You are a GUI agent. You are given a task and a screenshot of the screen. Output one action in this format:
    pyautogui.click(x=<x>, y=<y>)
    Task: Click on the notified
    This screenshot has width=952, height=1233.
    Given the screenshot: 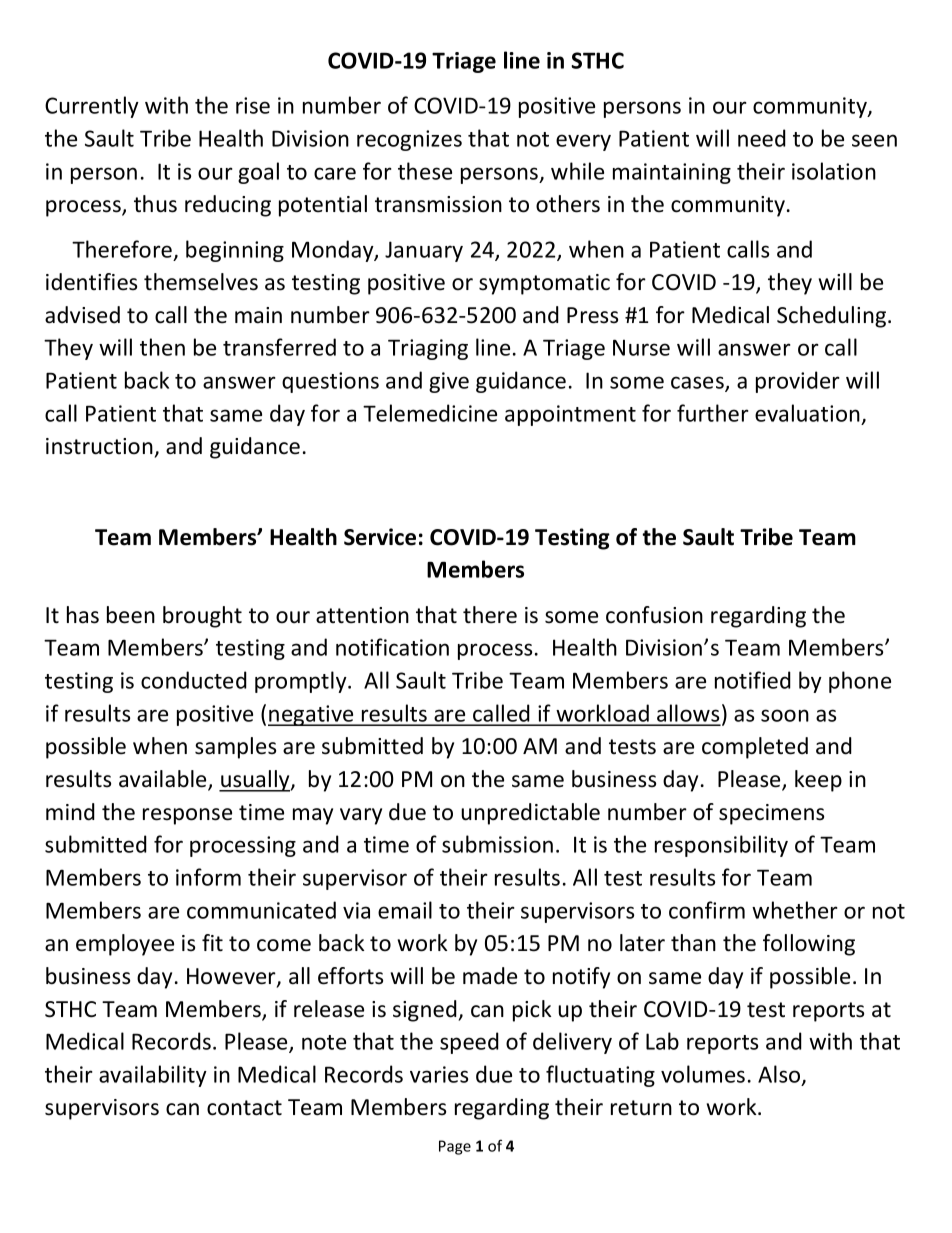 What is the action you would take?
    pyautogui.click(x=753, y=680)
